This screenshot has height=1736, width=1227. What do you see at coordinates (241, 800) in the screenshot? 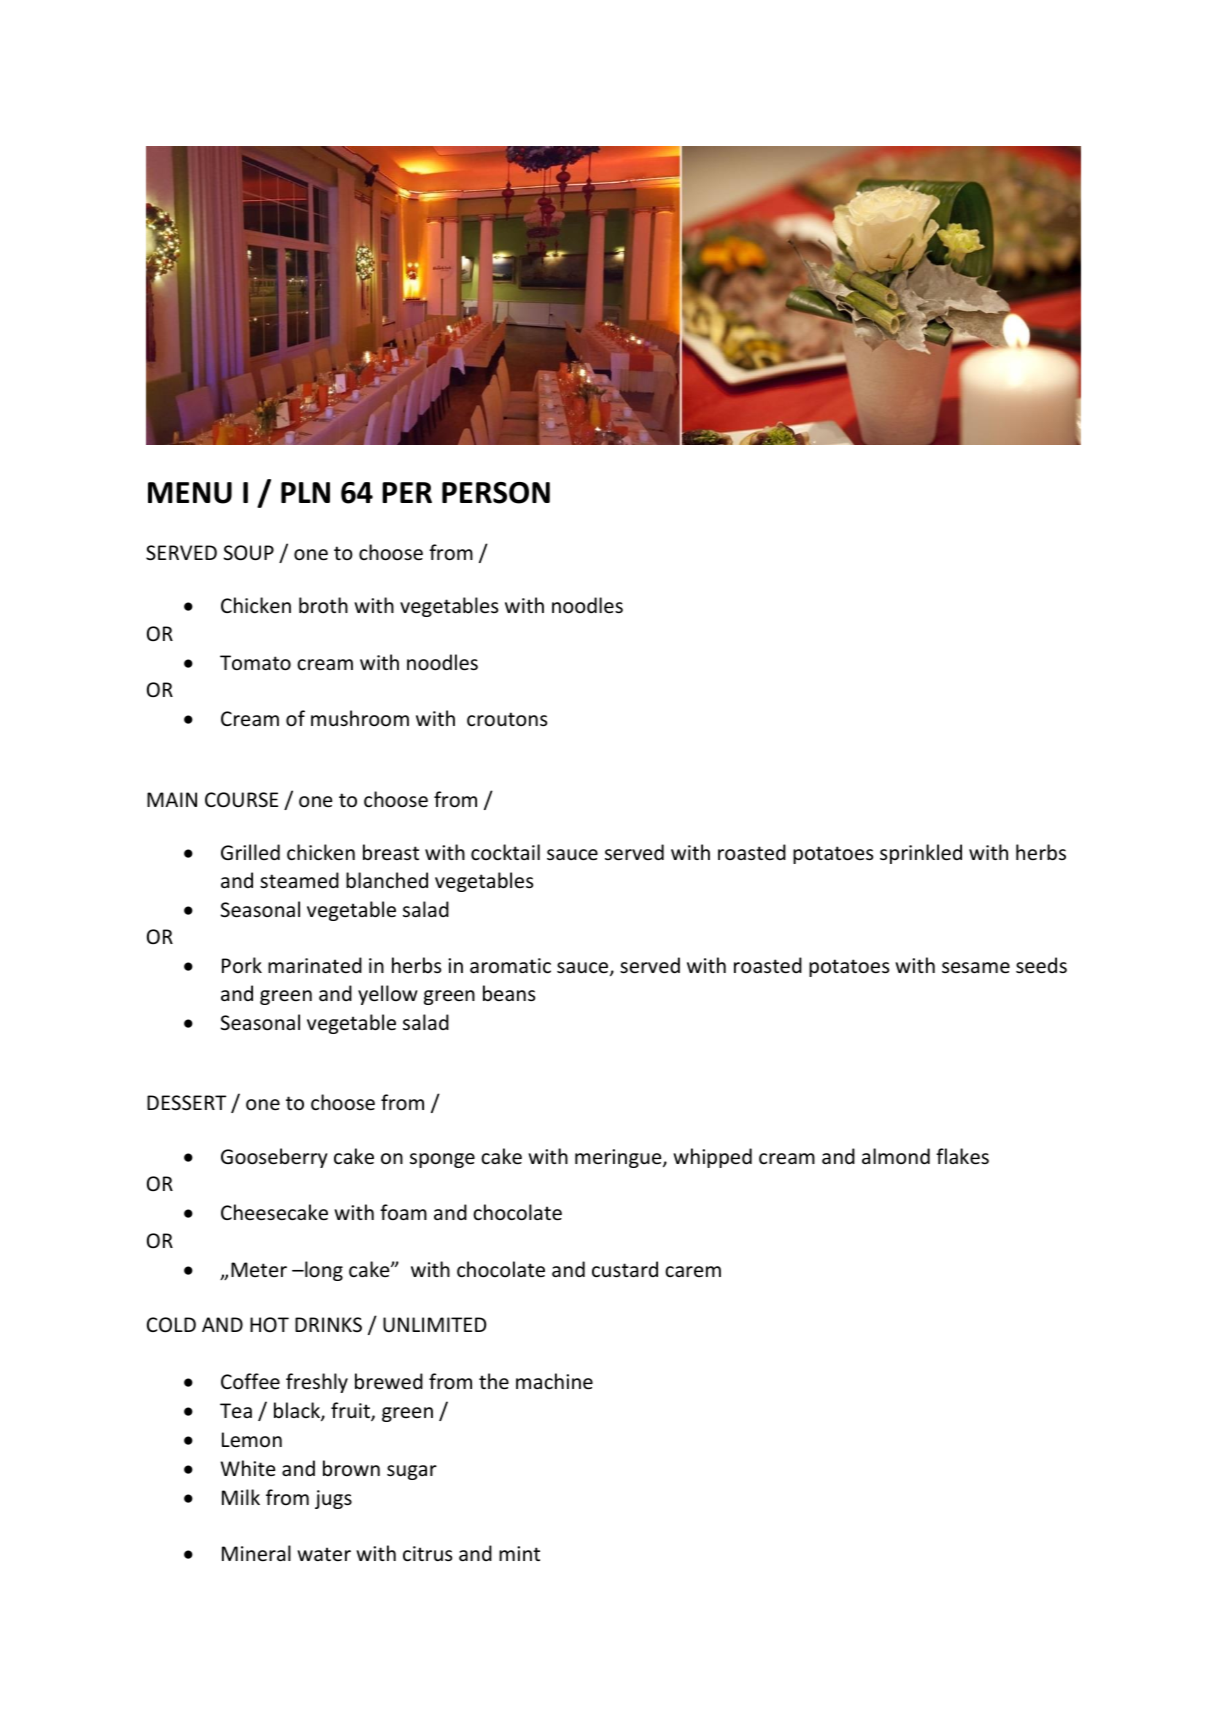
I see `COURSE` at bounding box center [241, 800].
